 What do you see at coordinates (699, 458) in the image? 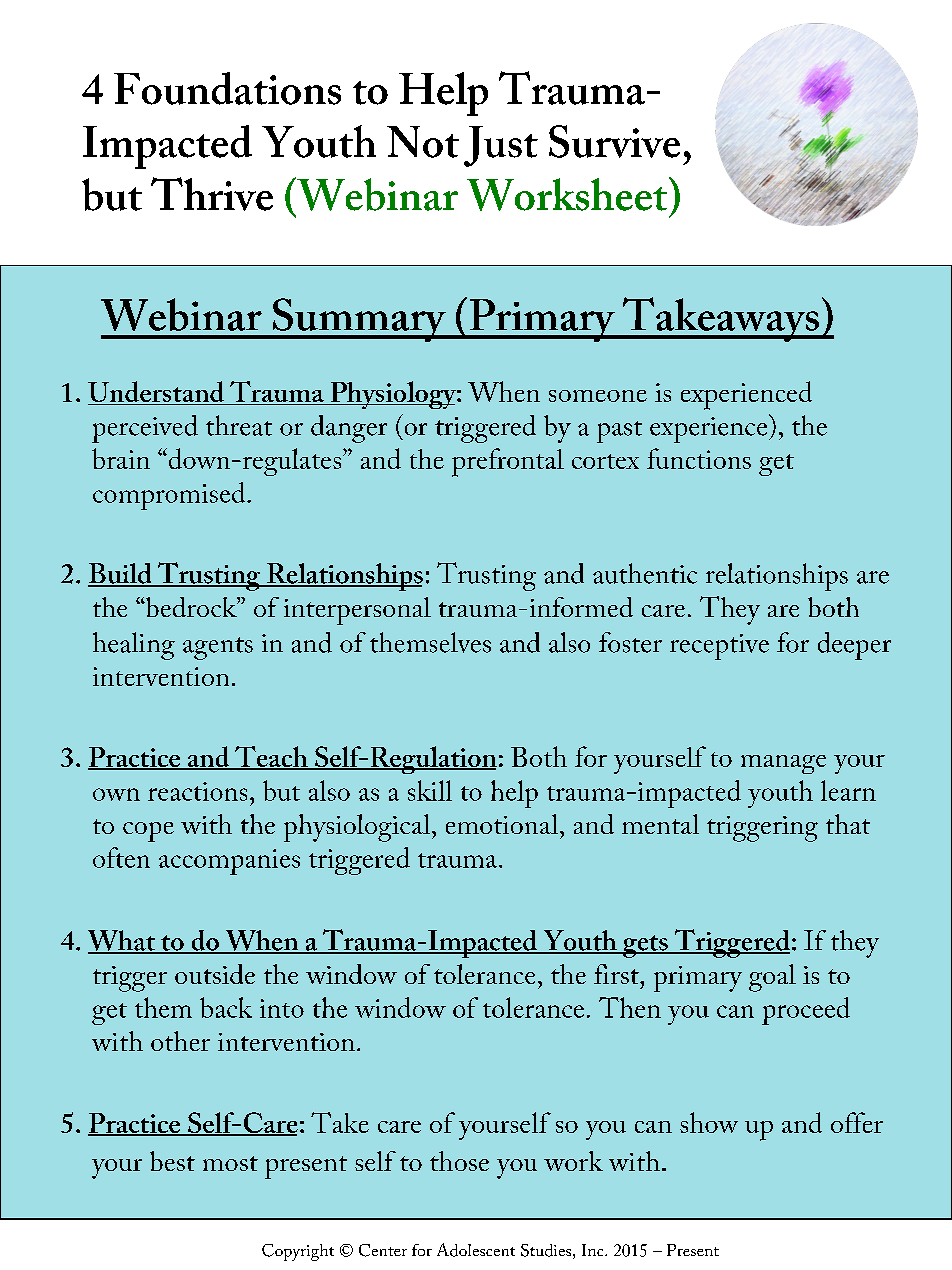
I see `functions` at bounding box center [699, 458].
